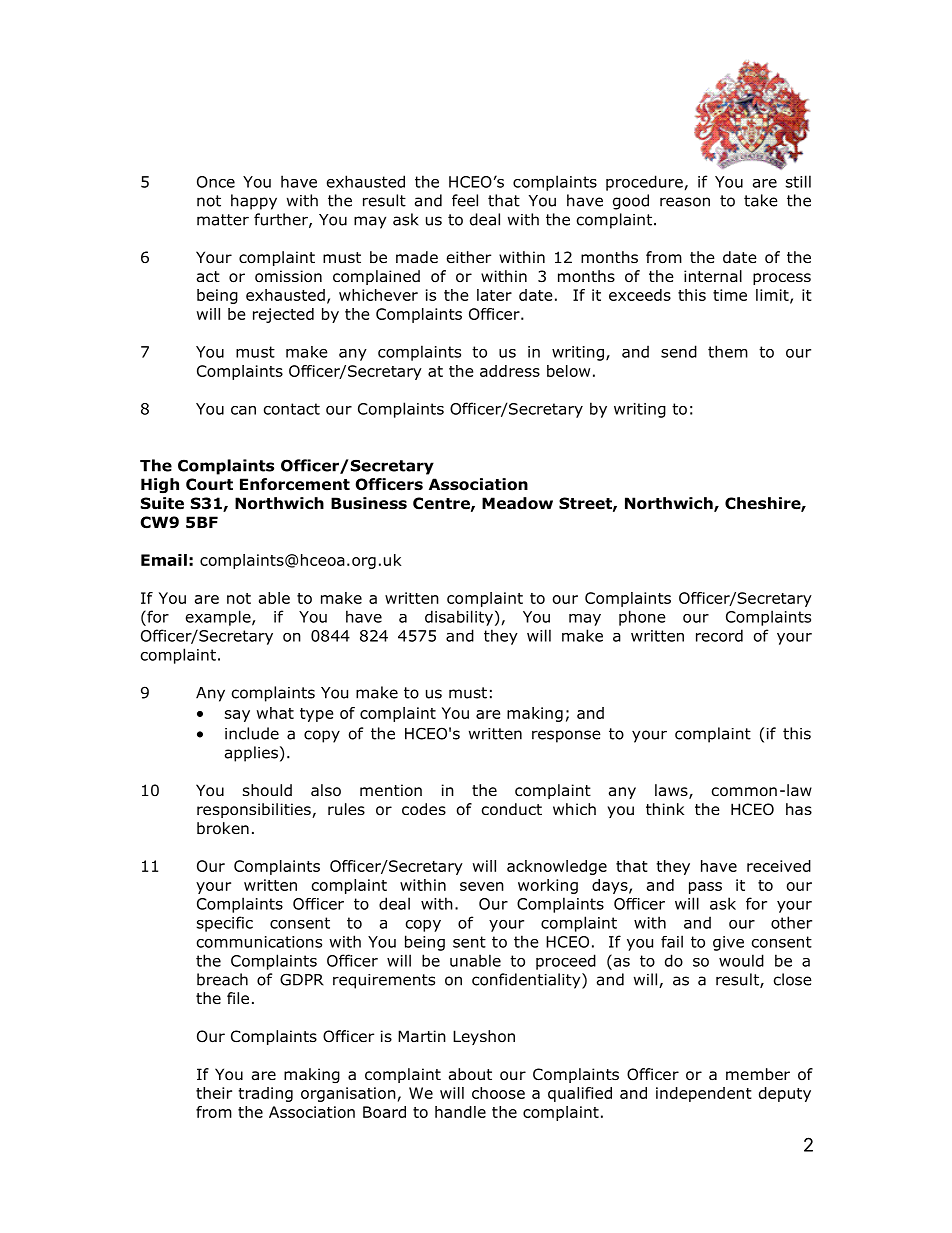 The width and height of the image is (952, 1233). What do you see at coordinates (685, 202) in the image?
I see `reason` at bounding box center [685, 202].
